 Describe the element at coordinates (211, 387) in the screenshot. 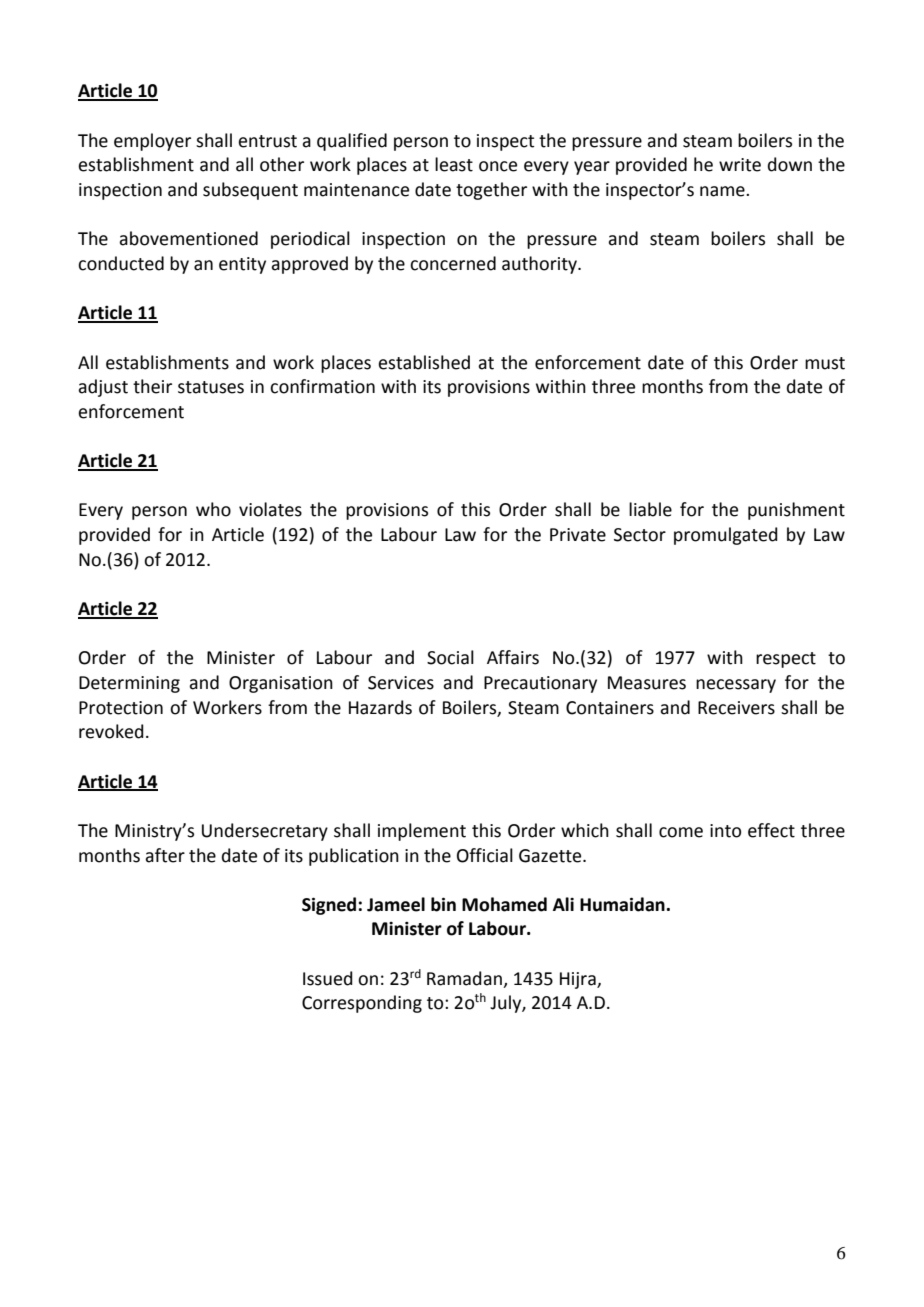

I see `statuses` at that location.
